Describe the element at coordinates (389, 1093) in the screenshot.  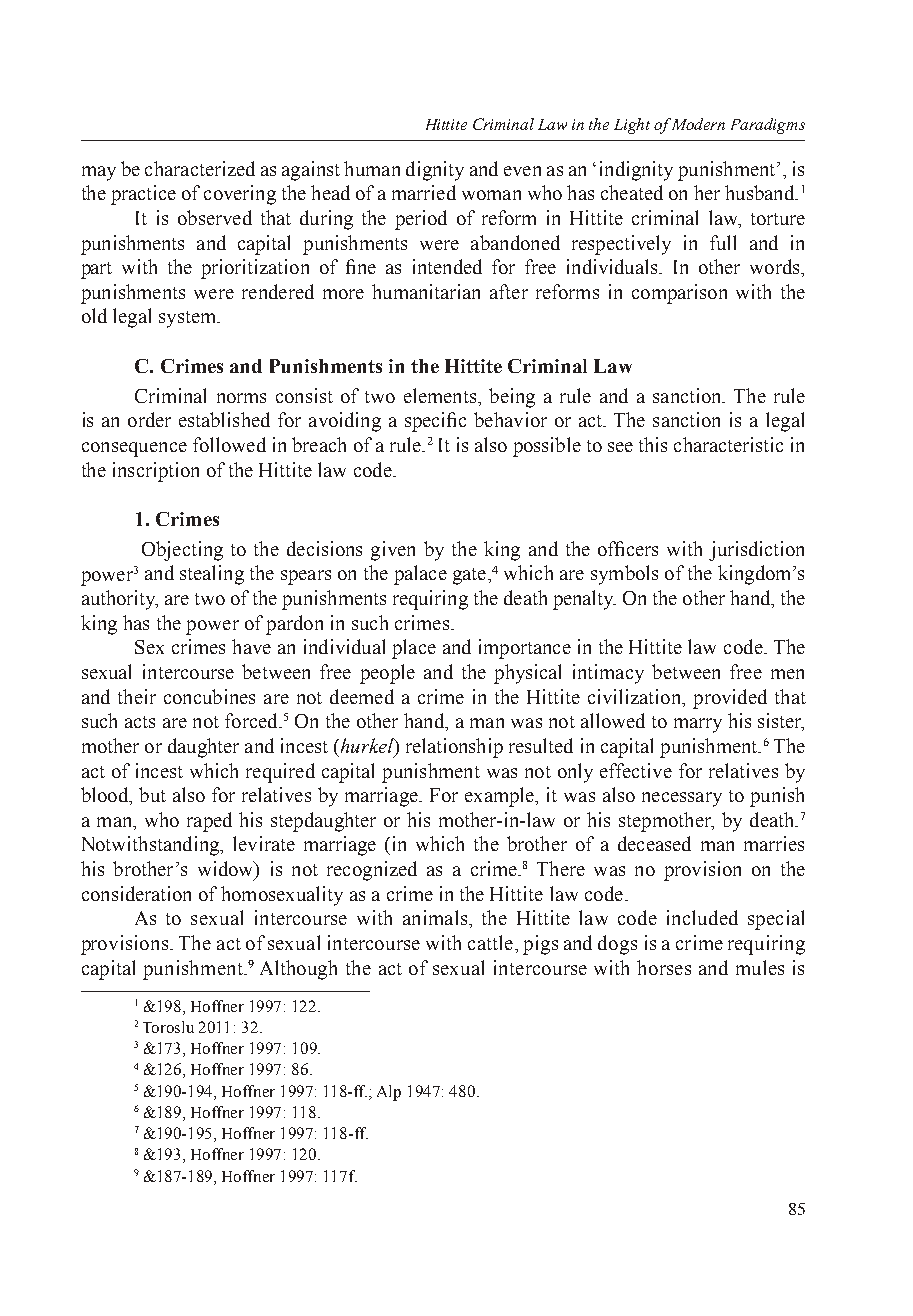
I see `Alp` at that location.
